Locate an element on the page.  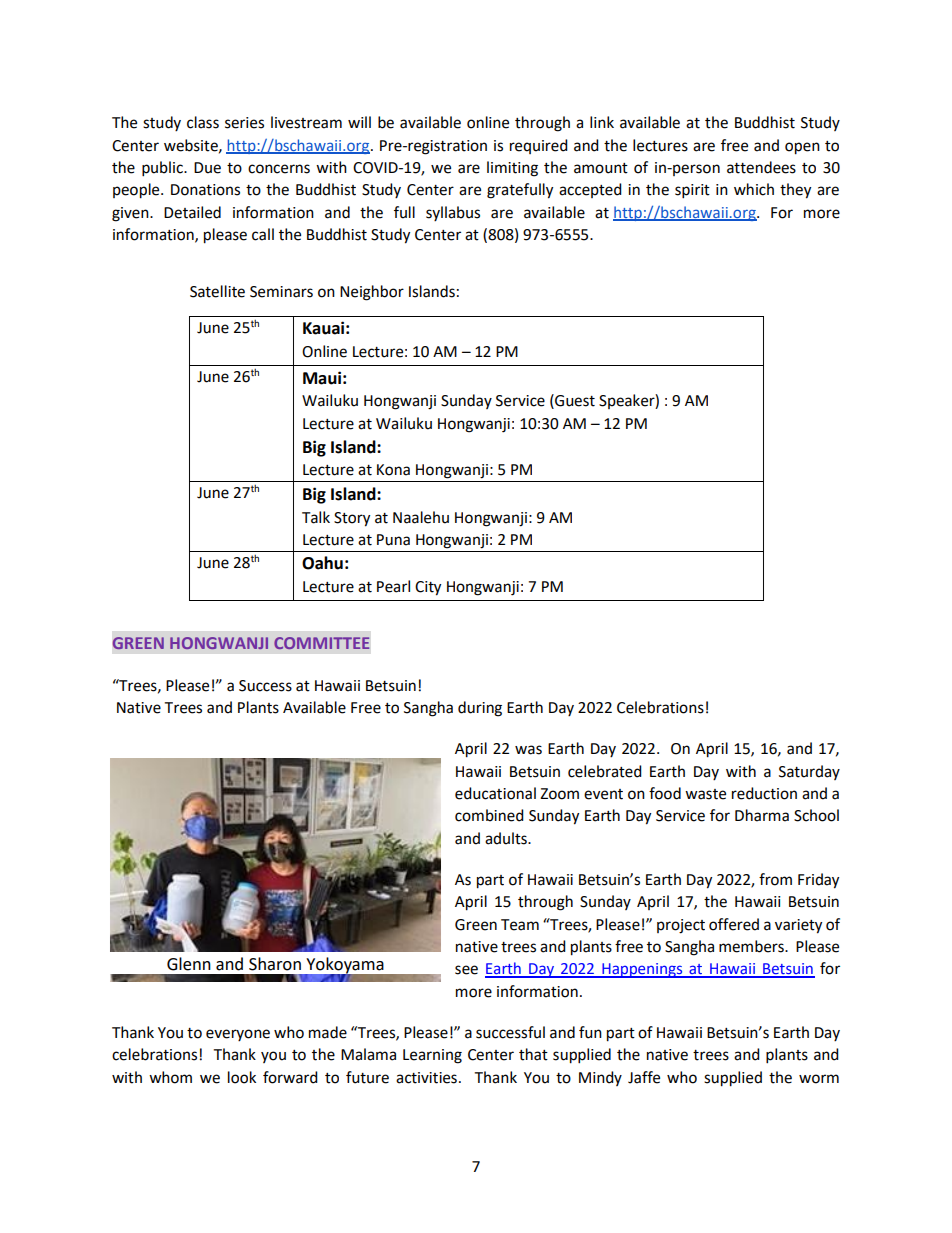
City is located at coordinates (428, 588).
